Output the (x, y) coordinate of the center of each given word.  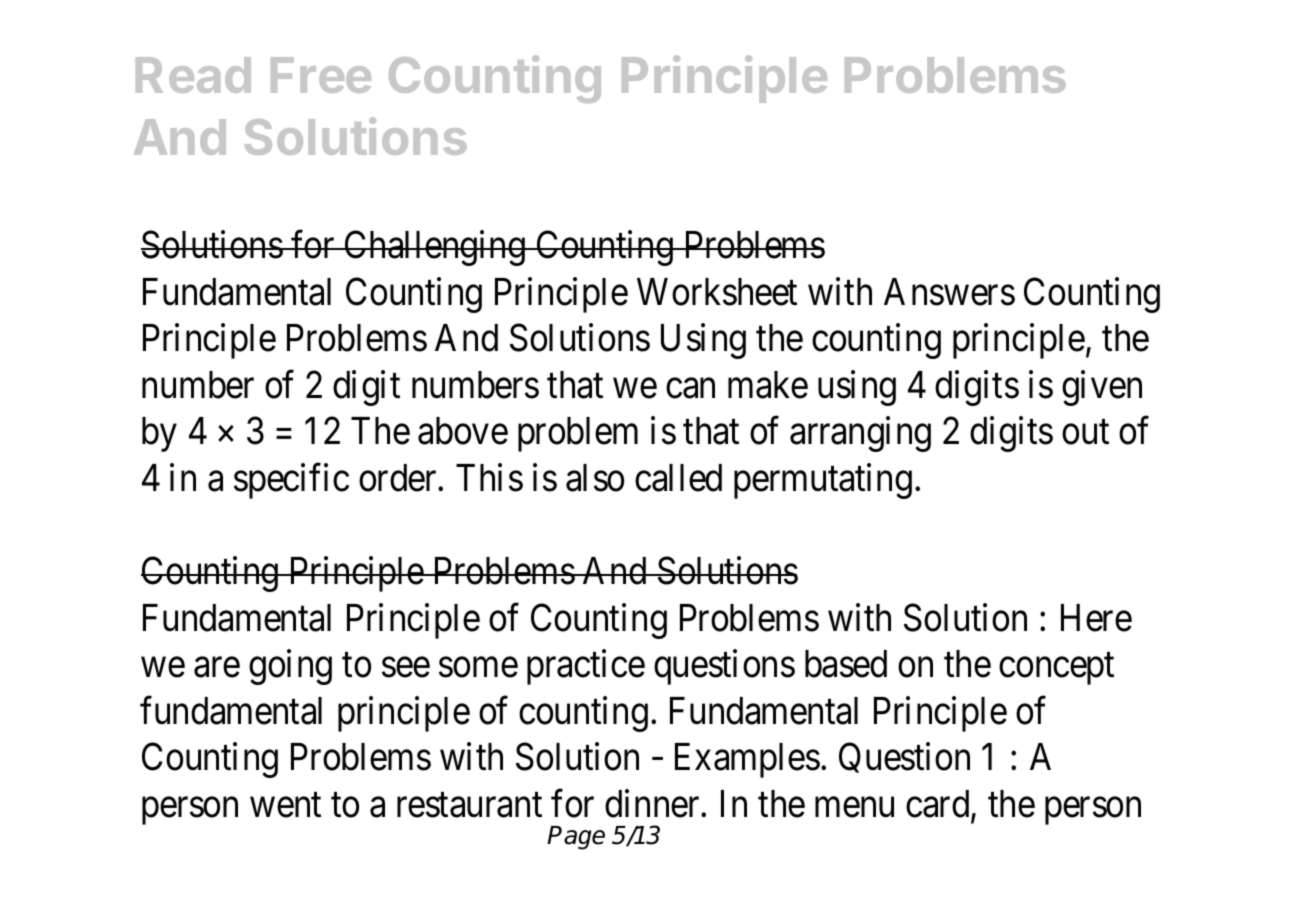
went (285, 805)
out (1085, 433)
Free (321, 75)
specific (291, 481)
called (678, 478)
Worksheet (717, 292)
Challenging (434, 248)
